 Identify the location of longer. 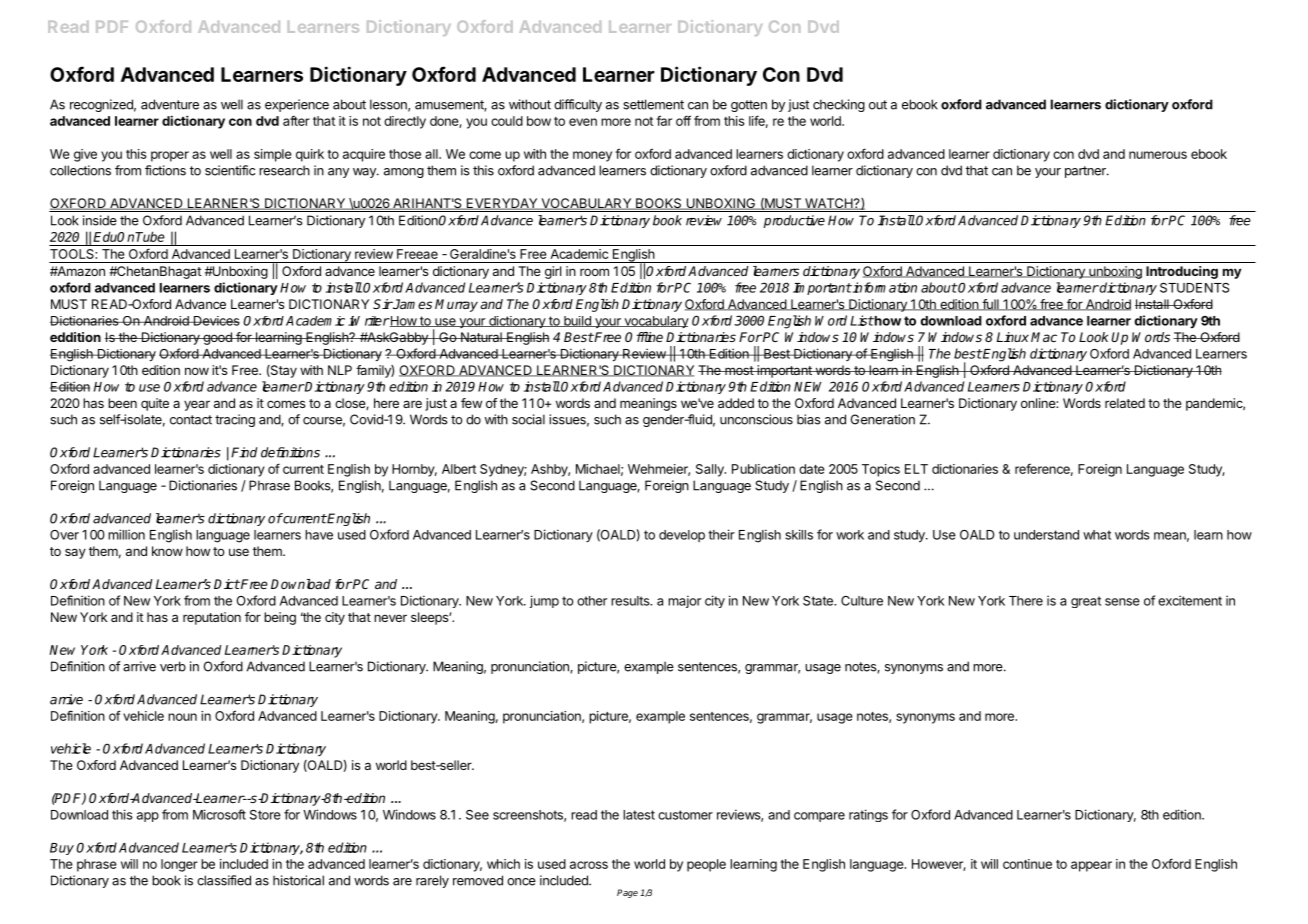
(179, 865).
